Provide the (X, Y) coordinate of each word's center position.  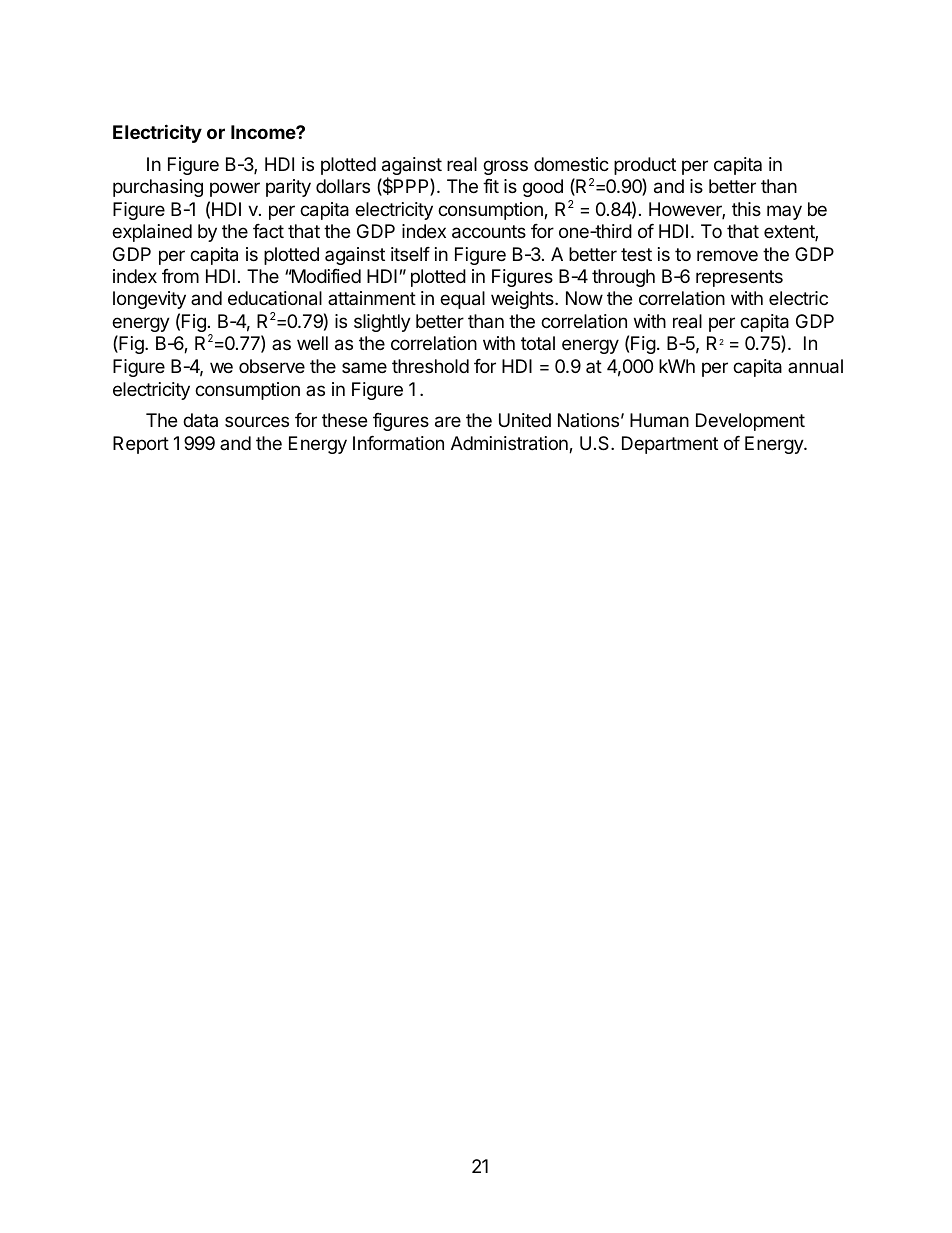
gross (505, 167)
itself (410, 254)
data (200, 420)
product (645, 166)
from (180, 276)
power (235, 189)
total (538, 343)
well (312, 343)
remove (727, 255)
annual (815, 366)
